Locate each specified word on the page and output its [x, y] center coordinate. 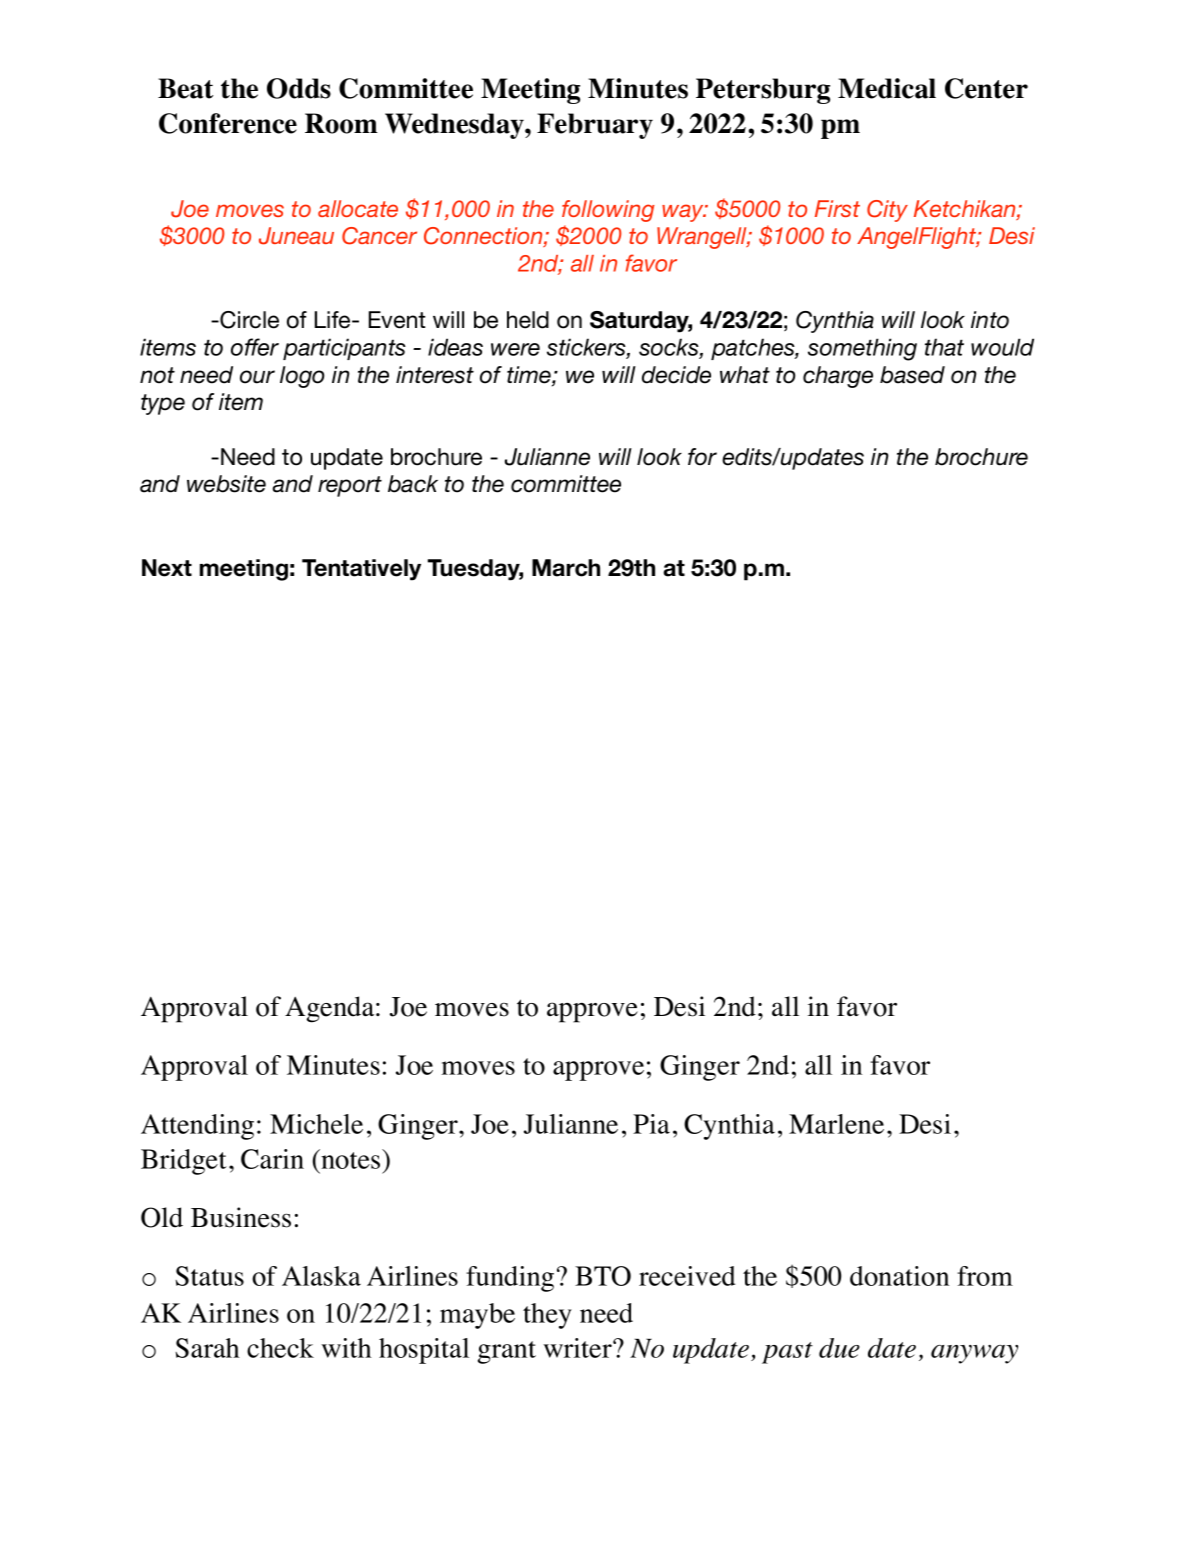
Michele [316, 1124]
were [515, 349]
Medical [887, 88]
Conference [228, 123]
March [566, 568]
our [257, 377]
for [702, 457]
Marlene [836, 1124]
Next [167, 568]
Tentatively [361, 570]
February [595, 126]
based [912, 375]
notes [349, 1159]
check [280, 1348]
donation [899, 1276]
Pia [651, 1124]
